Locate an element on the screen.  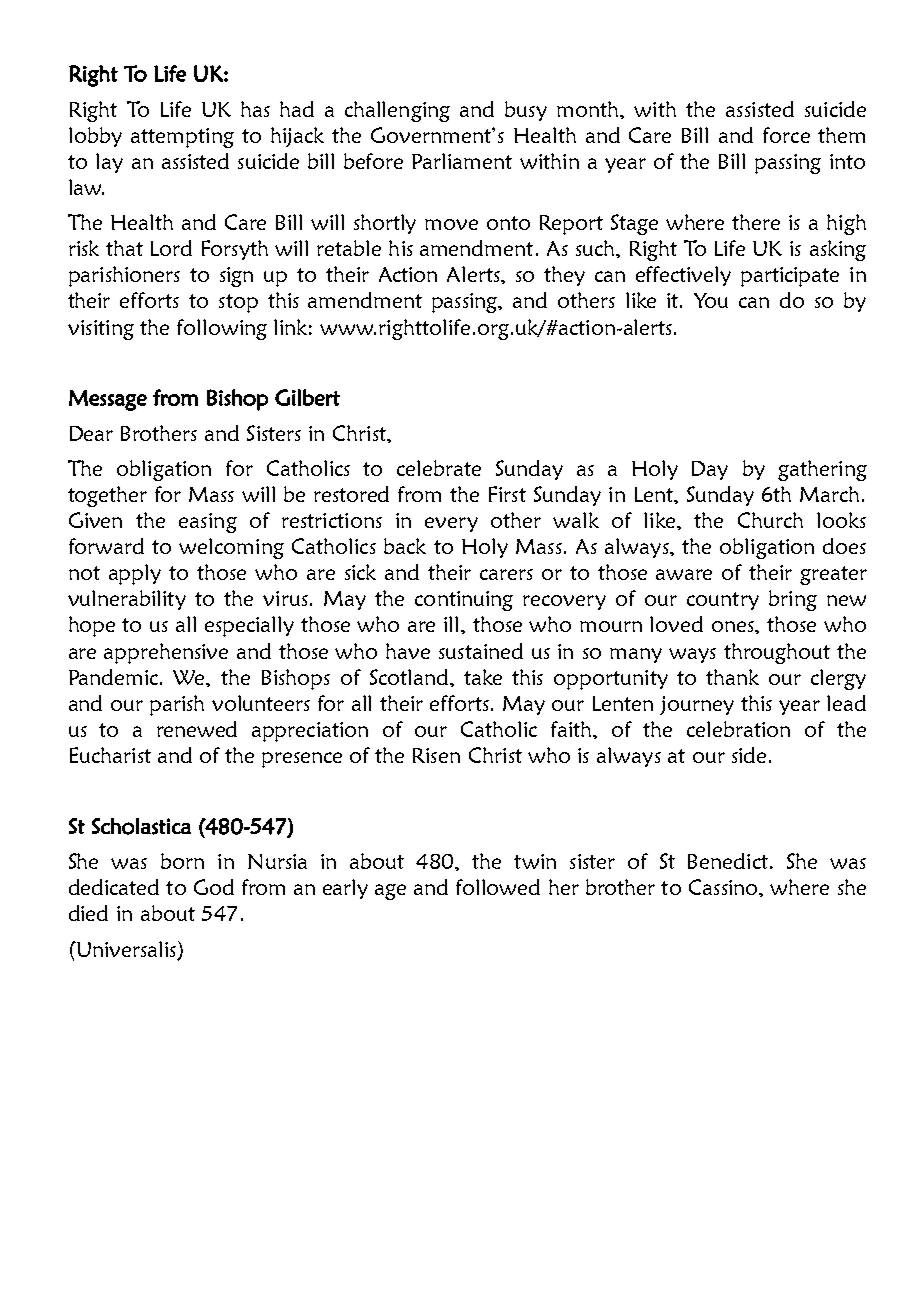
Dear is located at coordinates (91, 433).
